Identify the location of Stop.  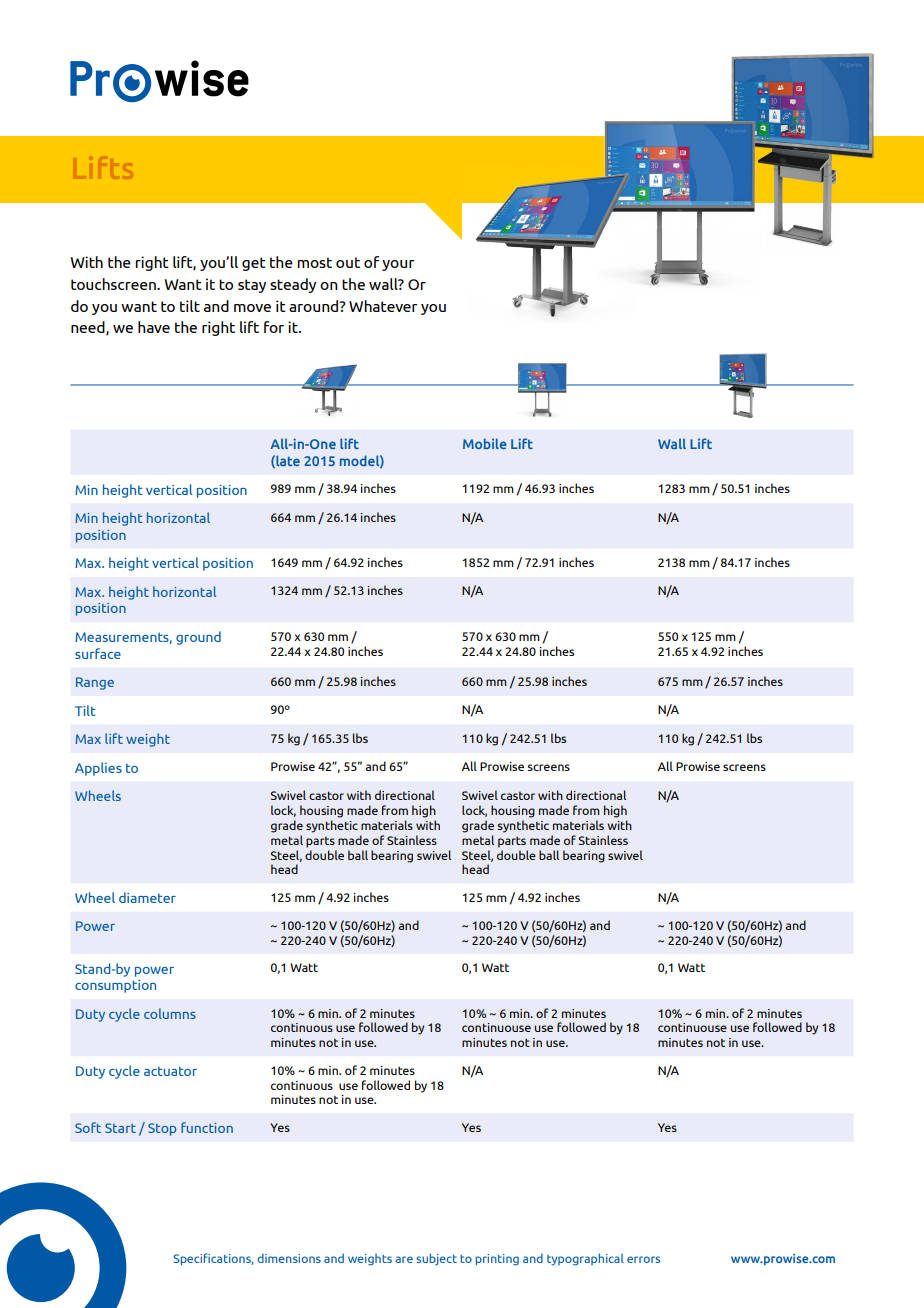
(162, 1129).
